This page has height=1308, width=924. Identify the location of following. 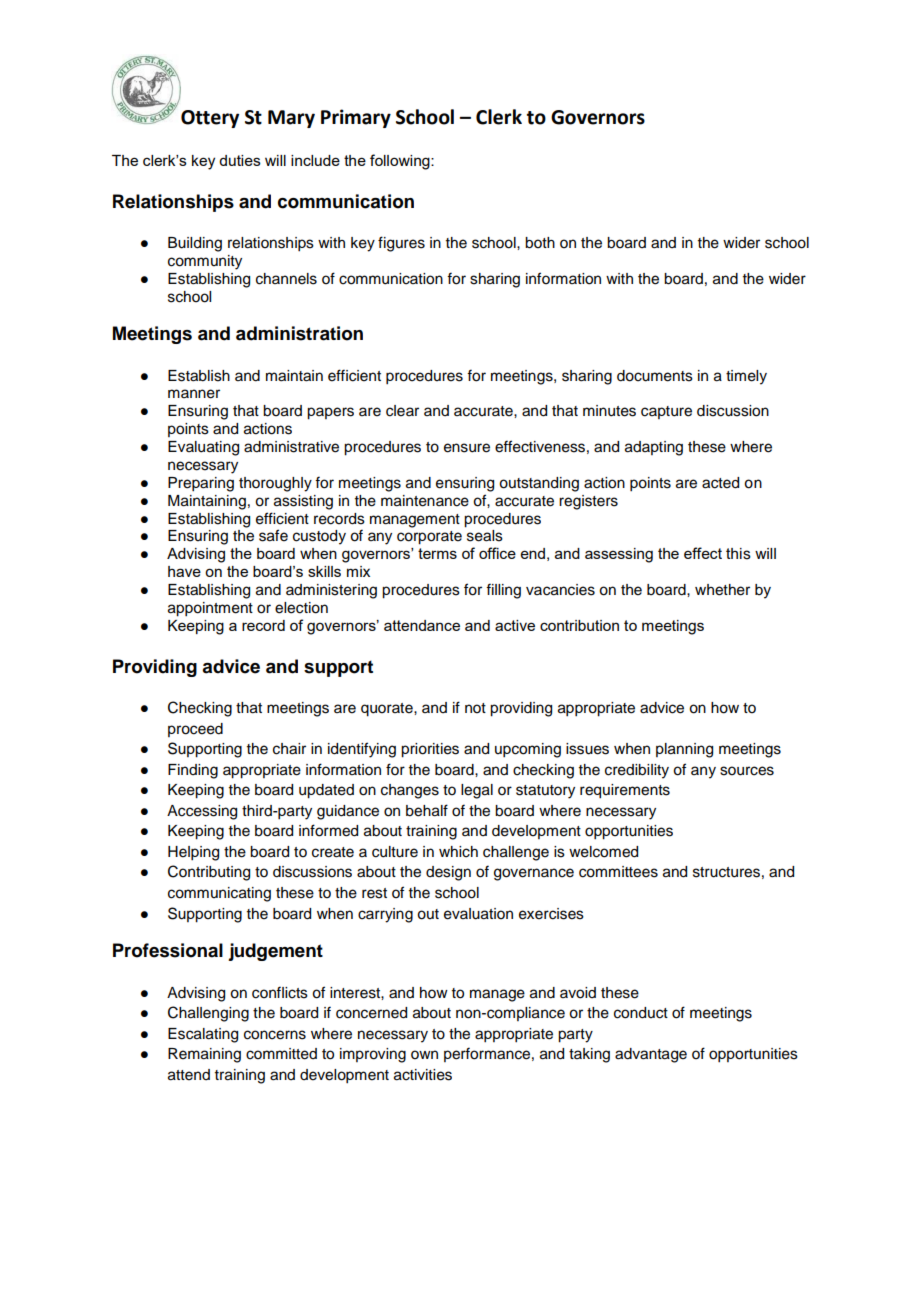
(401, 162).
